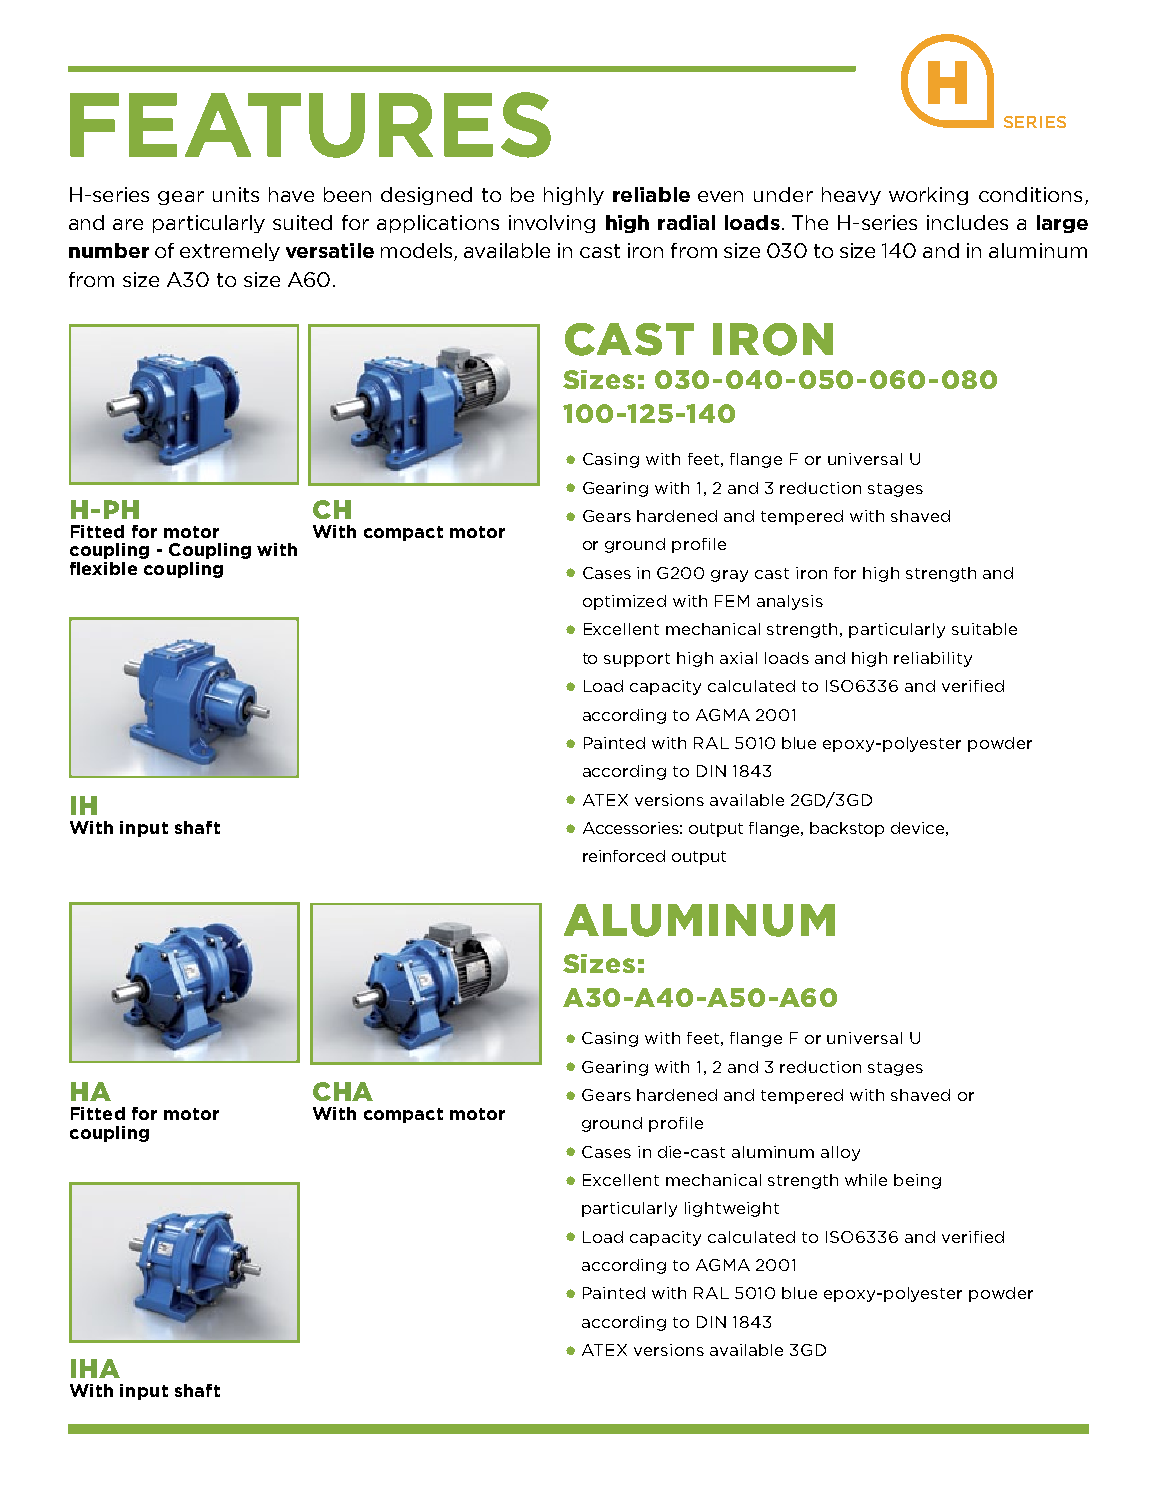 The height and width of the screenshot is (1497, 1157). What do you see at coordinates (840, 1153) in the screenshot?
I see `alloy` at bounding box center [840, 1153].
